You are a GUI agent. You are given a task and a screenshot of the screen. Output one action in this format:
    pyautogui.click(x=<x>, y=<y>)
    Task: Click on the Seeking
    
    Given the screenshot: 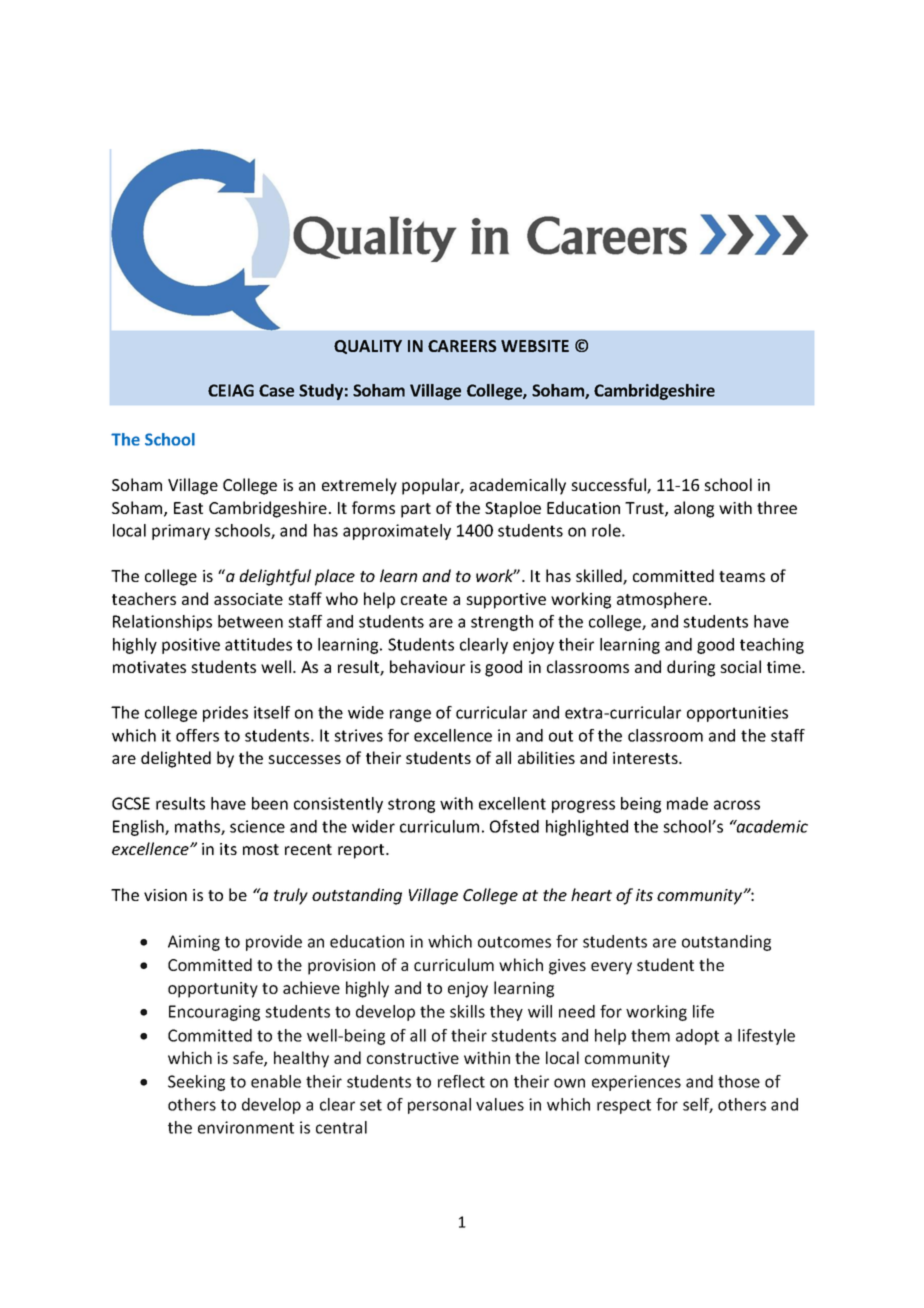 What is the action you would take?
    pyautogui.click(x=196, y=1083)
